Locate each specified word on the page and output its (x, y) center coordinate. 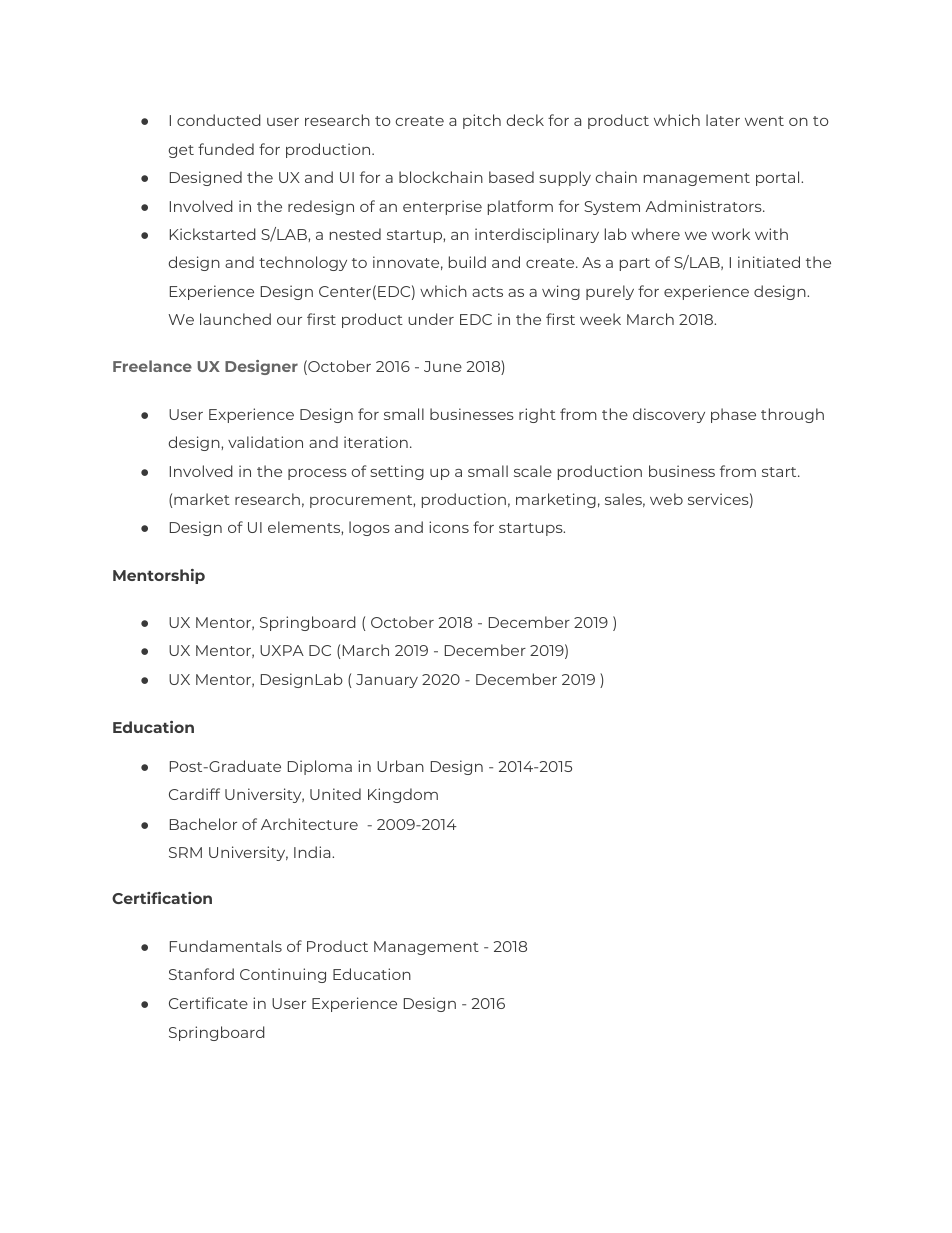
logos (369, 528)
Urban (400, 766)
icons (449, 527)
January (387, 681)
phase (733, 415)
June (443, 366)
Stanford (201, 974)
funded (226, 149)
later (723, 120)
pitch (482, 121)
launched (235, 319)
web (666, 499)
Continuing (283, 975)
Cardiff (194, 794)
